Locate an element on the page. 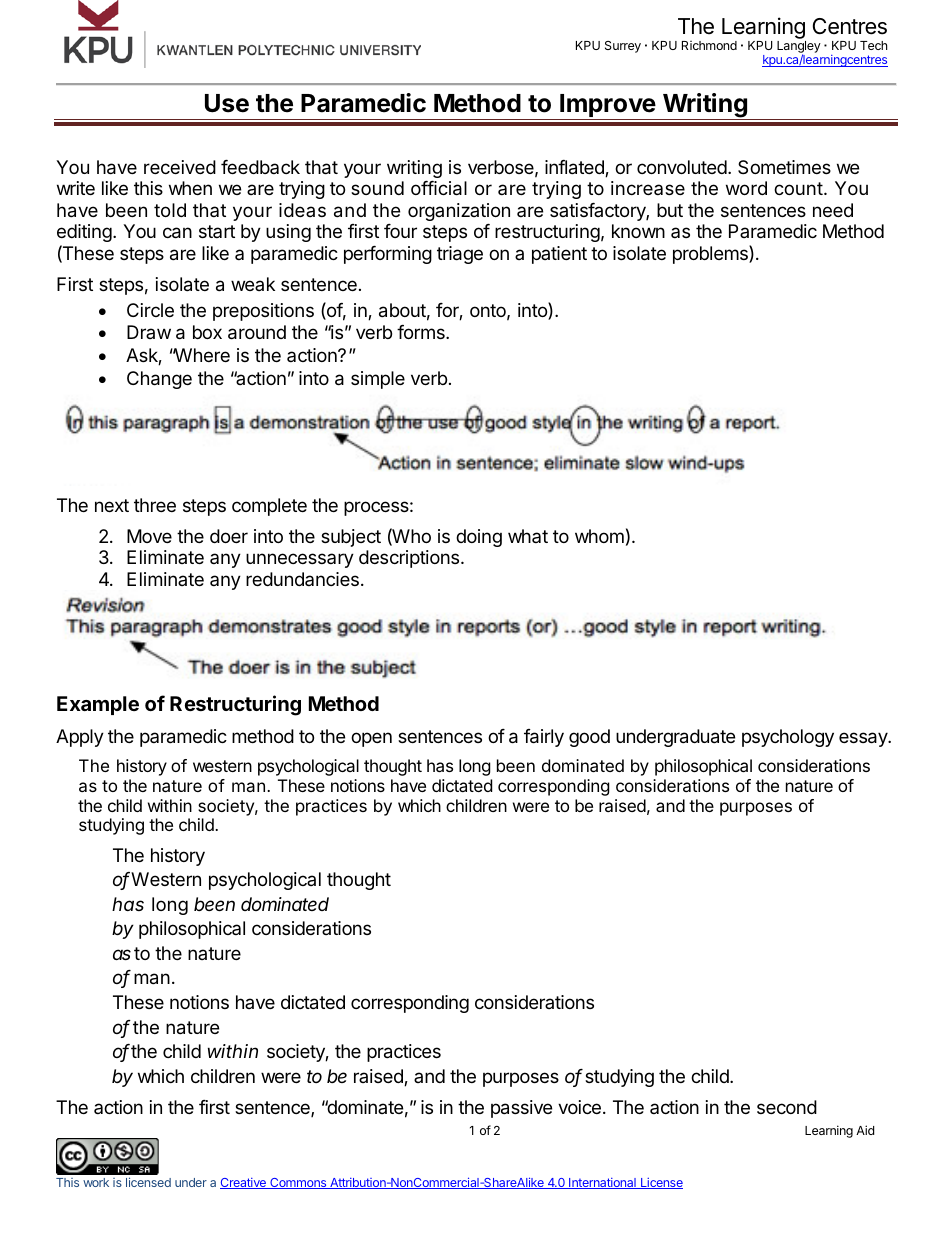  passive is located at coordinates (521, 1109).
